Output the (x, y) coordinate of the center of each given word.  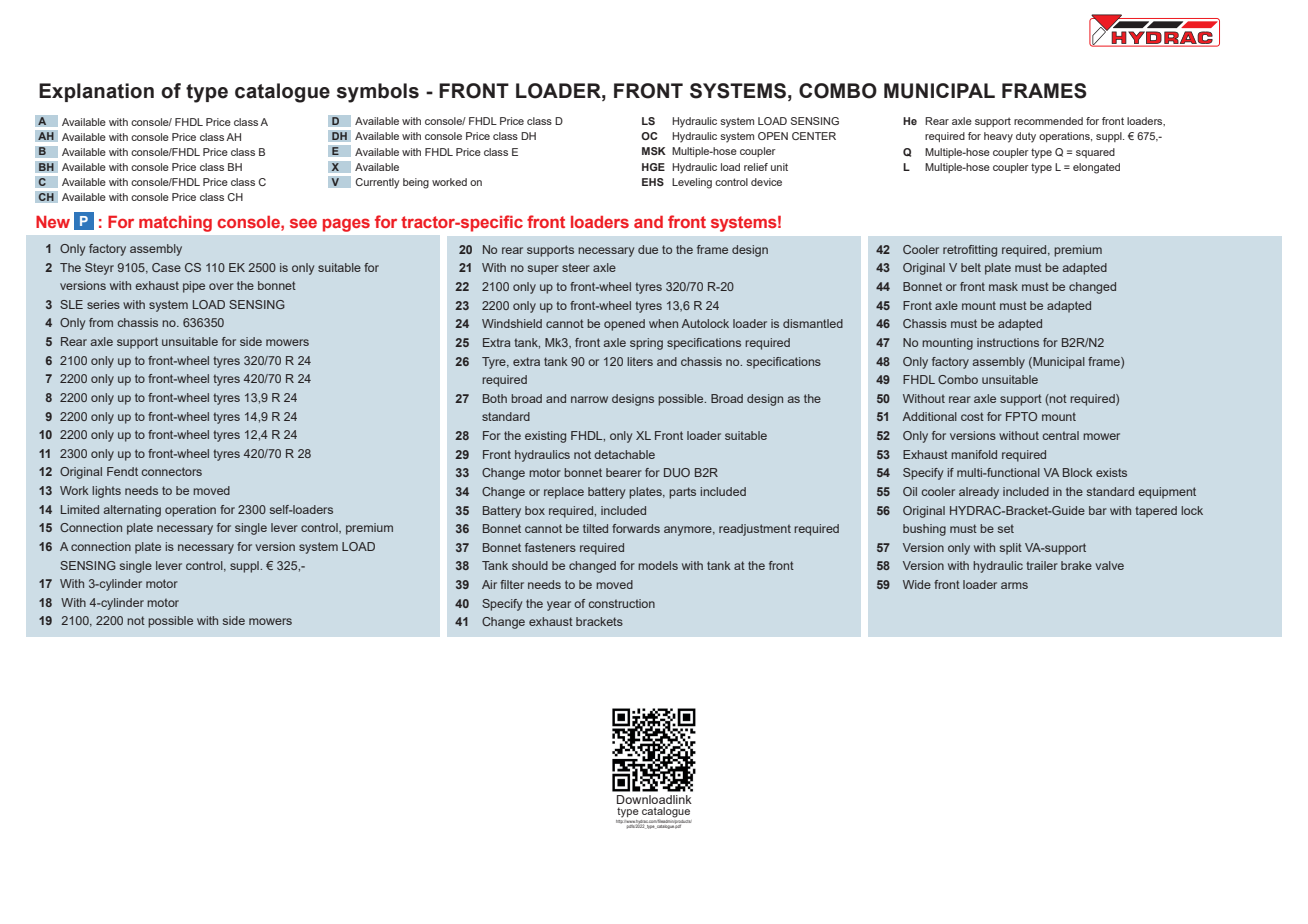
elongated (1096, 168)
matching (175, 224)
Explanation (96, 92)
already (979, 493)
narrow (589, 399)
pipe (194, 287)
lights (106, 492)
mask (1003, 286)
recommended (1048, 121)
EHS (653, 182)
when (663, 323)
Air (489, 584)
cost (972, 416)
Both (495, 398)
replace (564, 493)
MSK (654, 151)
